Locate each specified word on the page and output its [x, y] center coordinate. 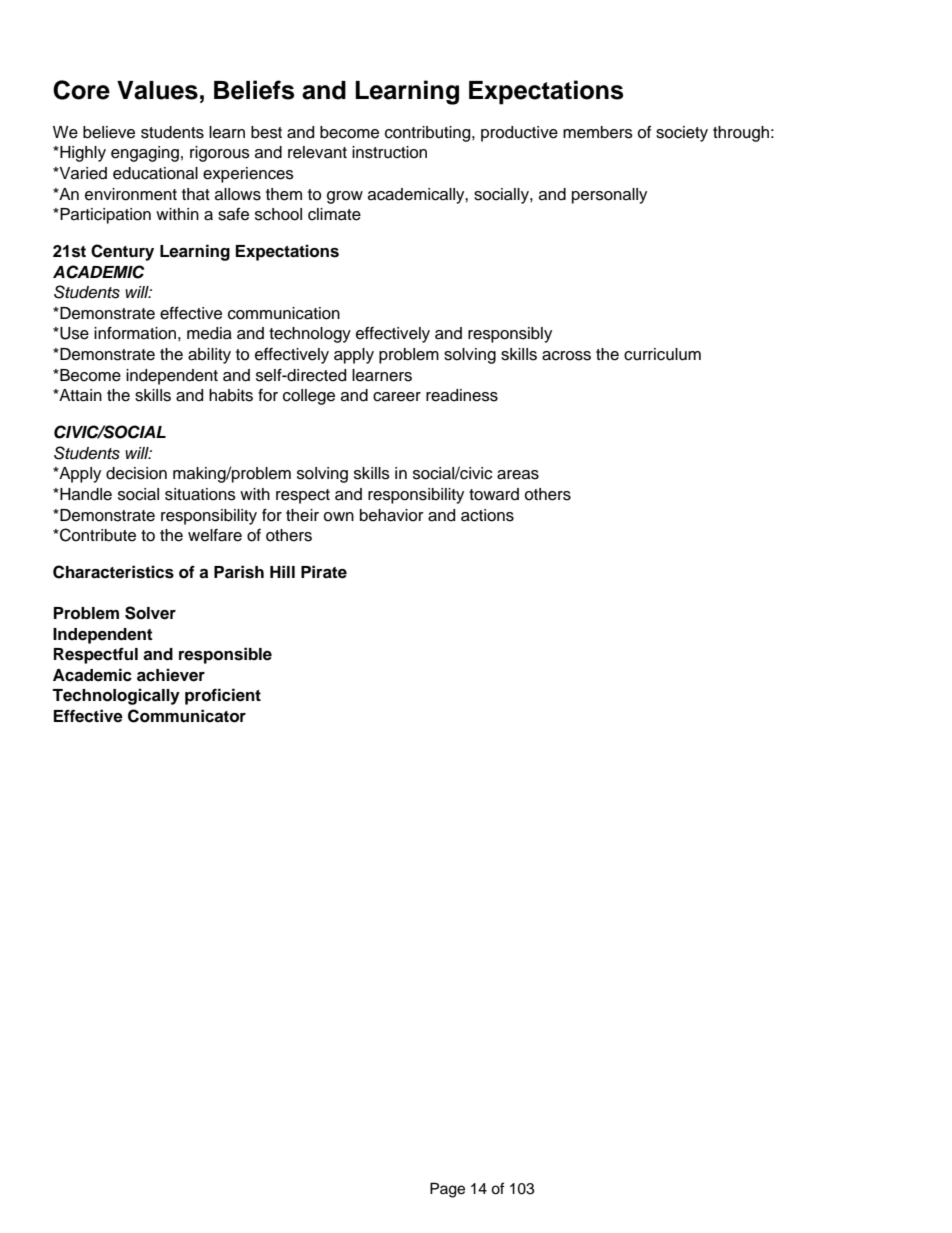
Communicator [187, 716]
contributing [429, 134]
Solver [150, 613]
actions [487, 515]
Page [447, 1190]
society [682, 134]
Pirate [324, 572]
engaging [145, 154]
